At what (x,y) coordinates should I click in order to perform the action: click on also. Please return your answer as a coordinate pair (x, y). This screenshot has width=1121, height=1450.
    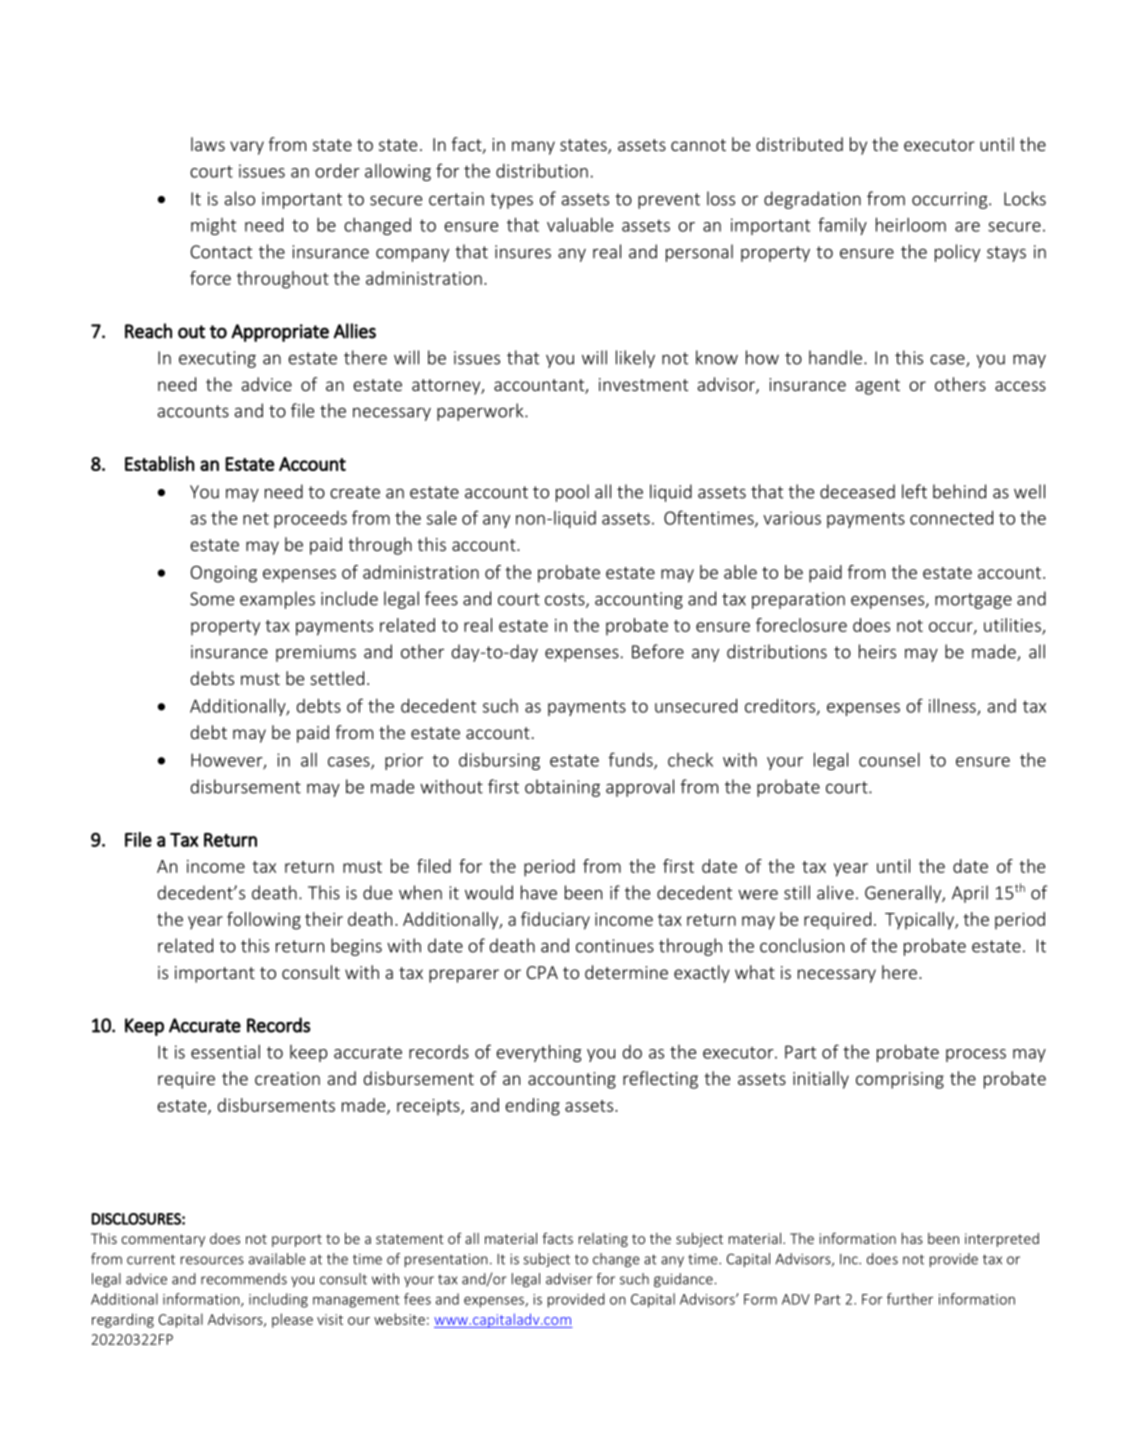
    Looking at the image, I should click on (240, 198).
